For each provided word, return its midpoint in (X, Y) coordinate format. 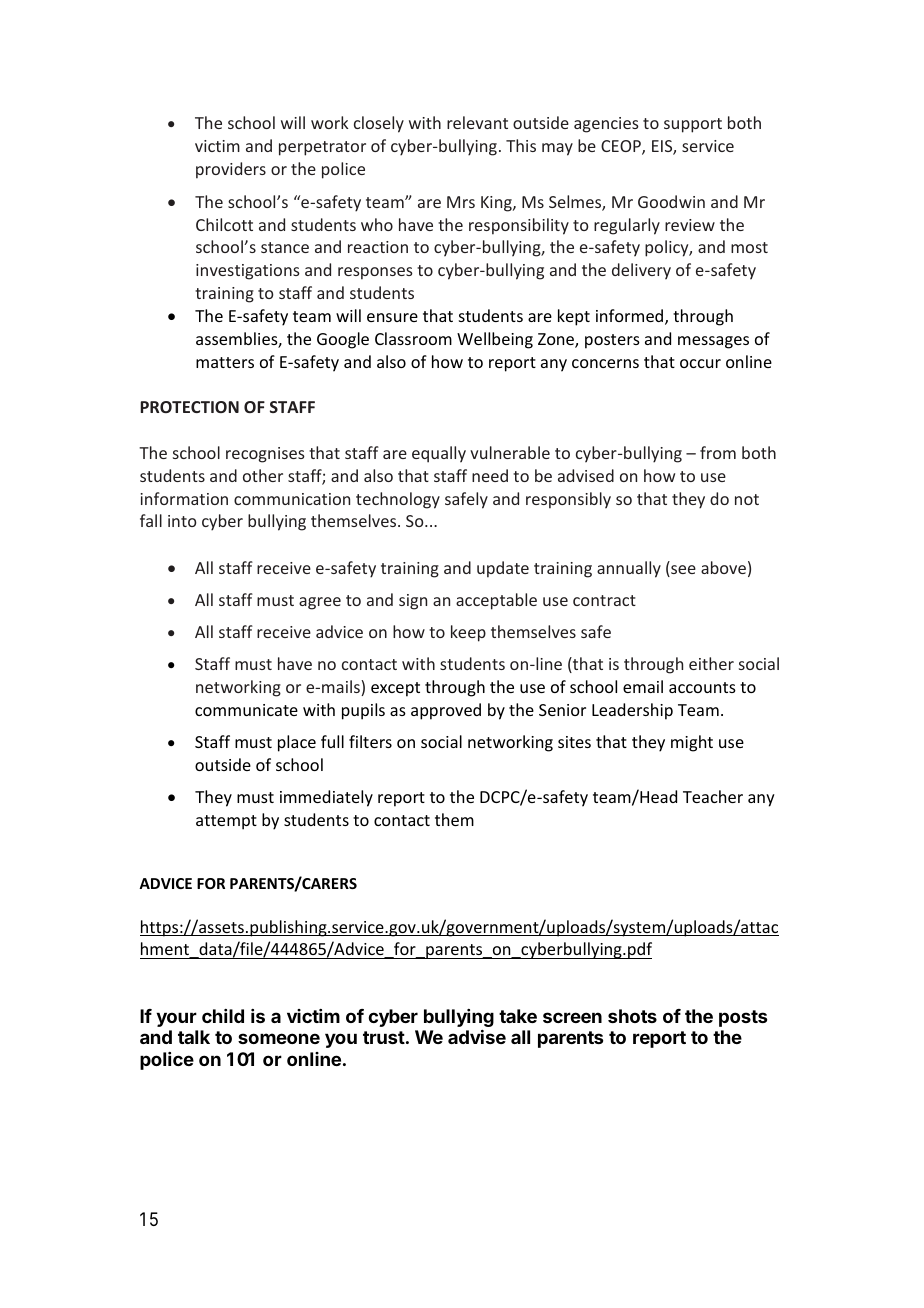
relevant (477, 122)
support (693, 125)
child (223, 1016)
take (518, 1016)
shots (632, 1016)
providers (231, 170)
